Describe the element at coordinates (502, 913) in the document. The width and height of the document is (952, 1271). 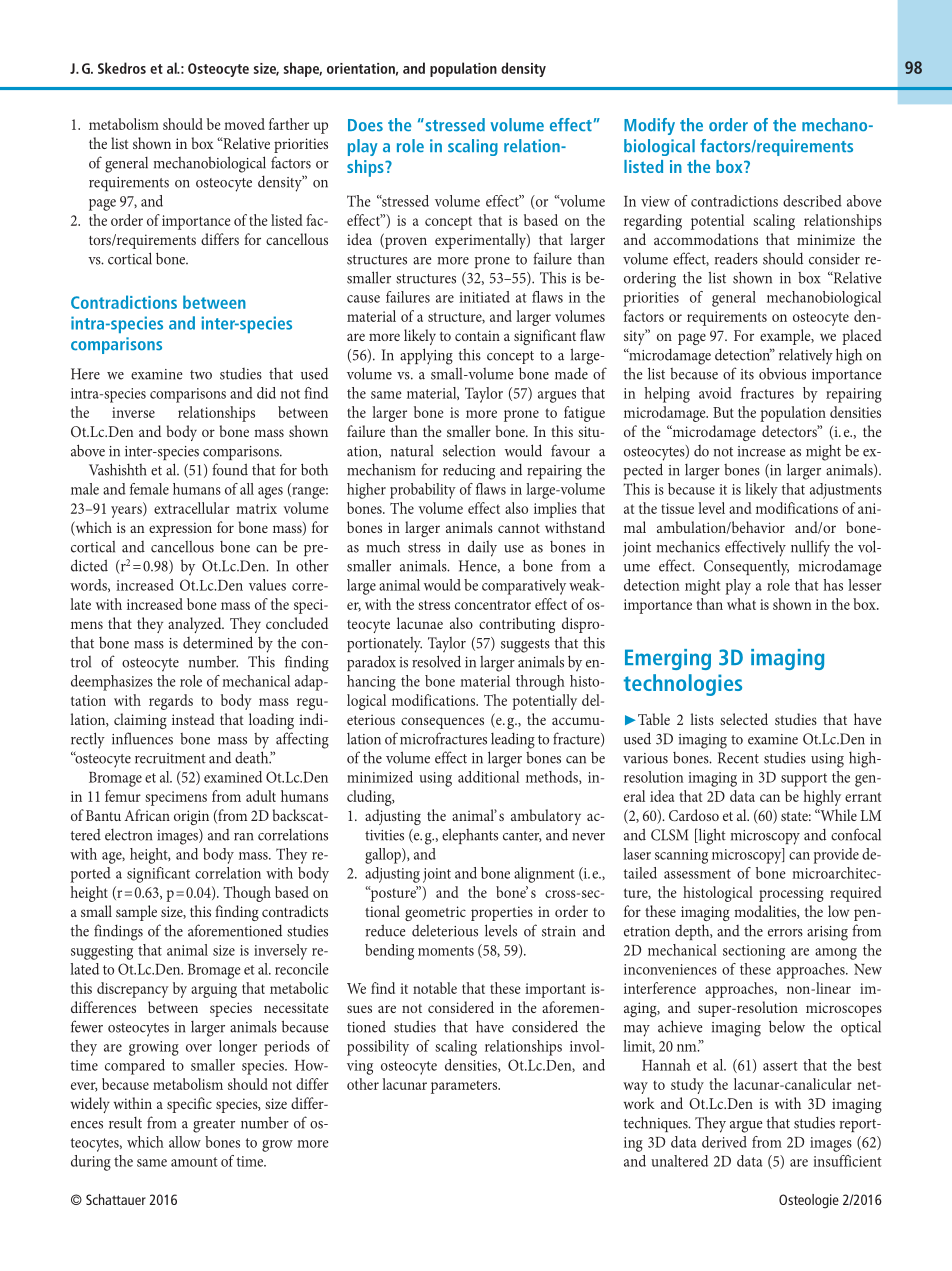
I see `properties` at that location.
